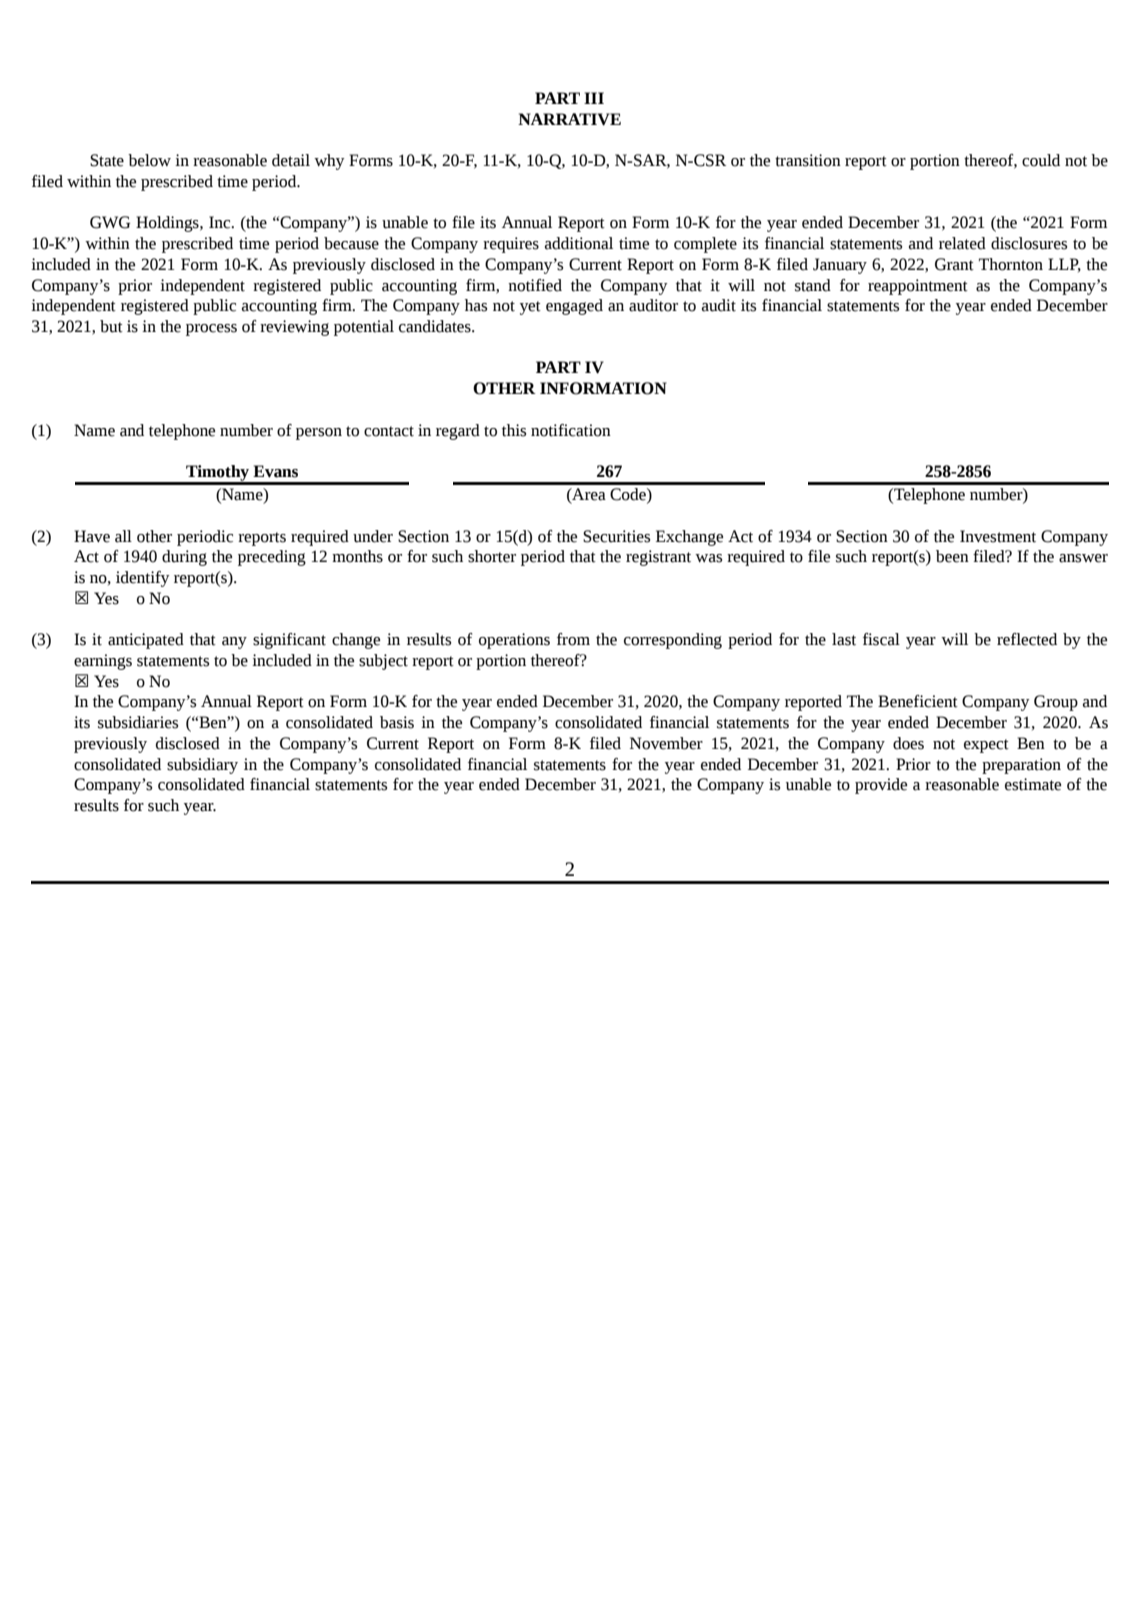 This screenshot has width=1141, height=1615. What do you see at coordinates (573, 639) in the screenshot?
I see `from` at bounding box center [573, 639].
